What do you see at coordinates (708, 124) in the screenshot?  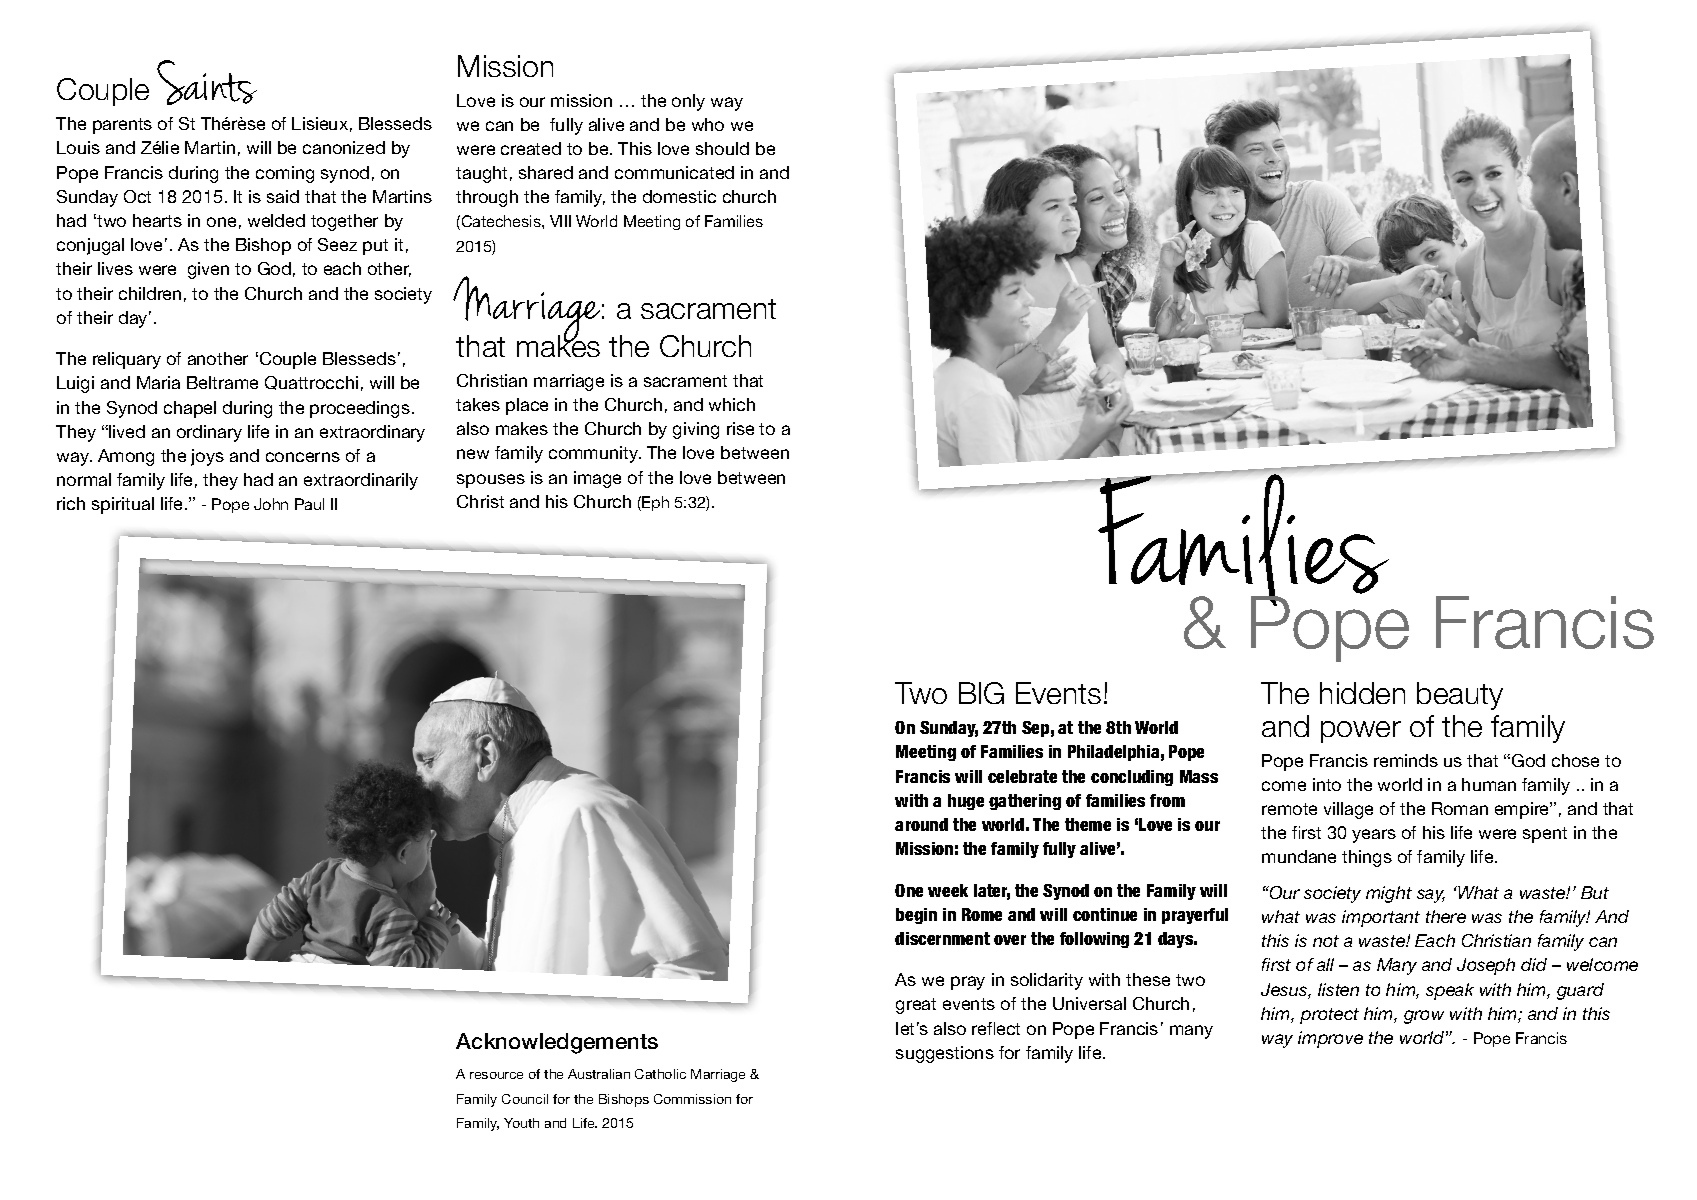 I see `who` at bounding box center [708, 124].
